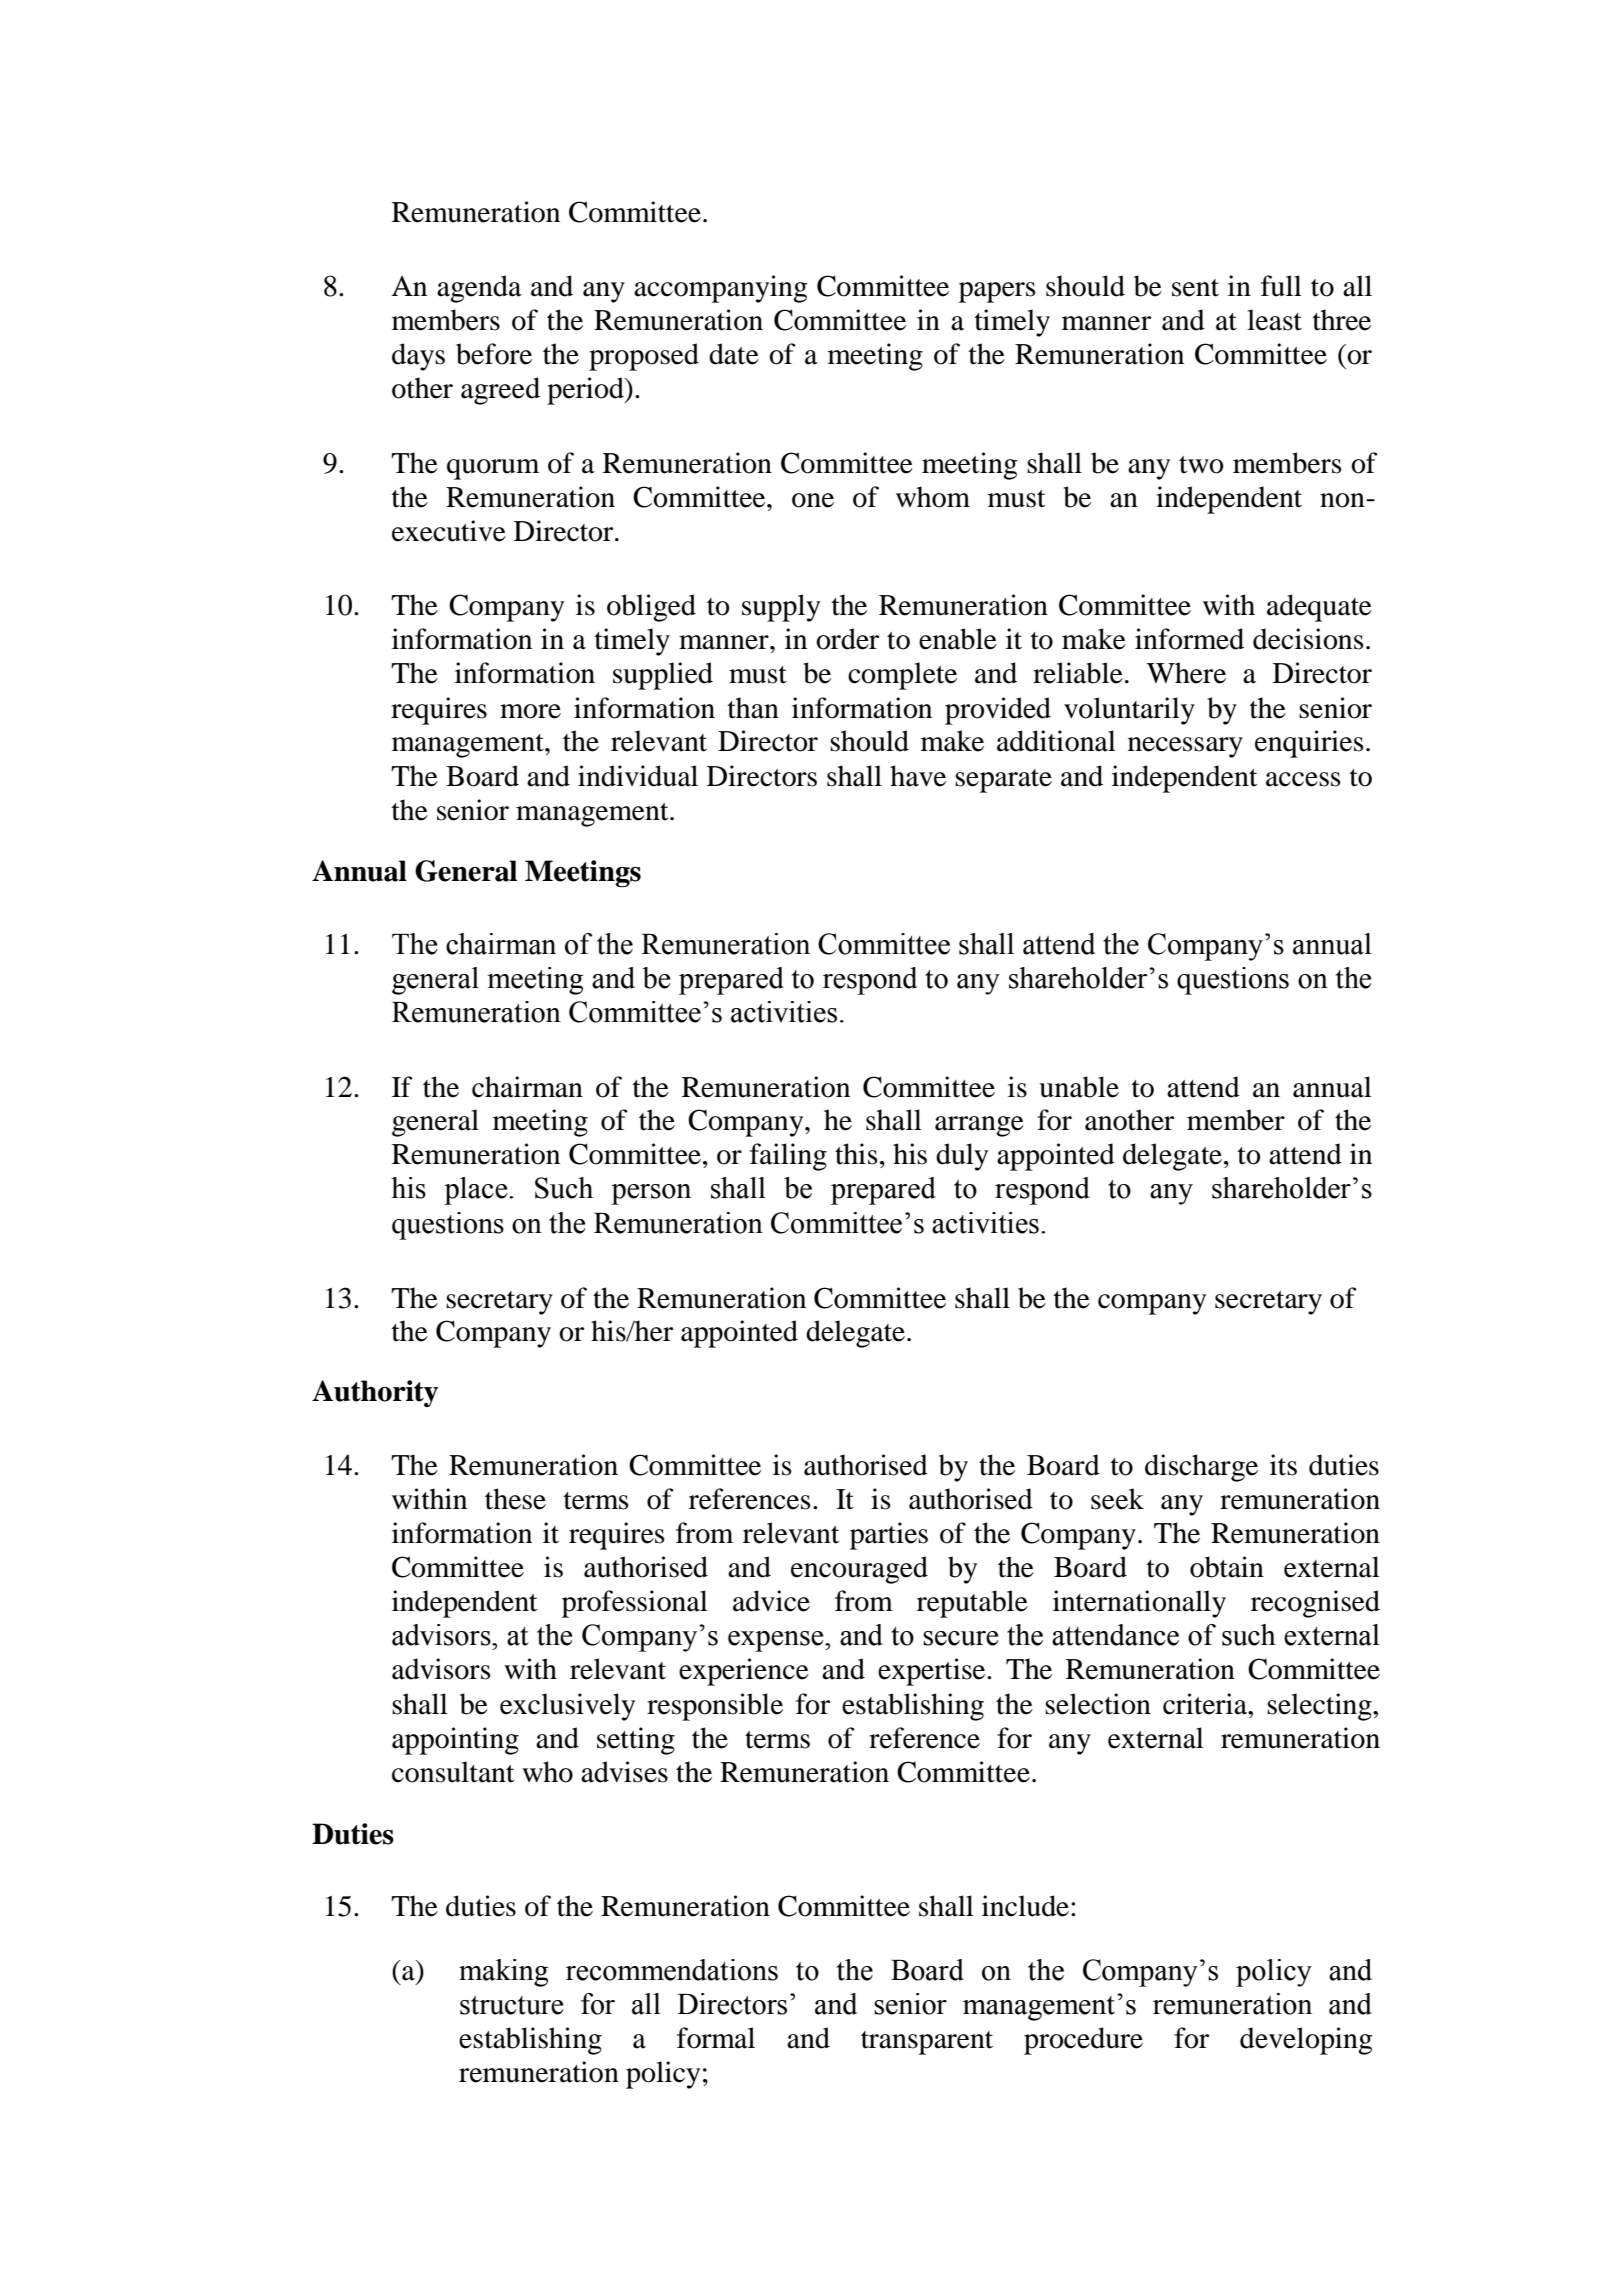 The image size is (1617, 2288). What do you see at coordinates (1274, 320) in the screenshot?
I see `least` at bounding box center [1274, 320].
